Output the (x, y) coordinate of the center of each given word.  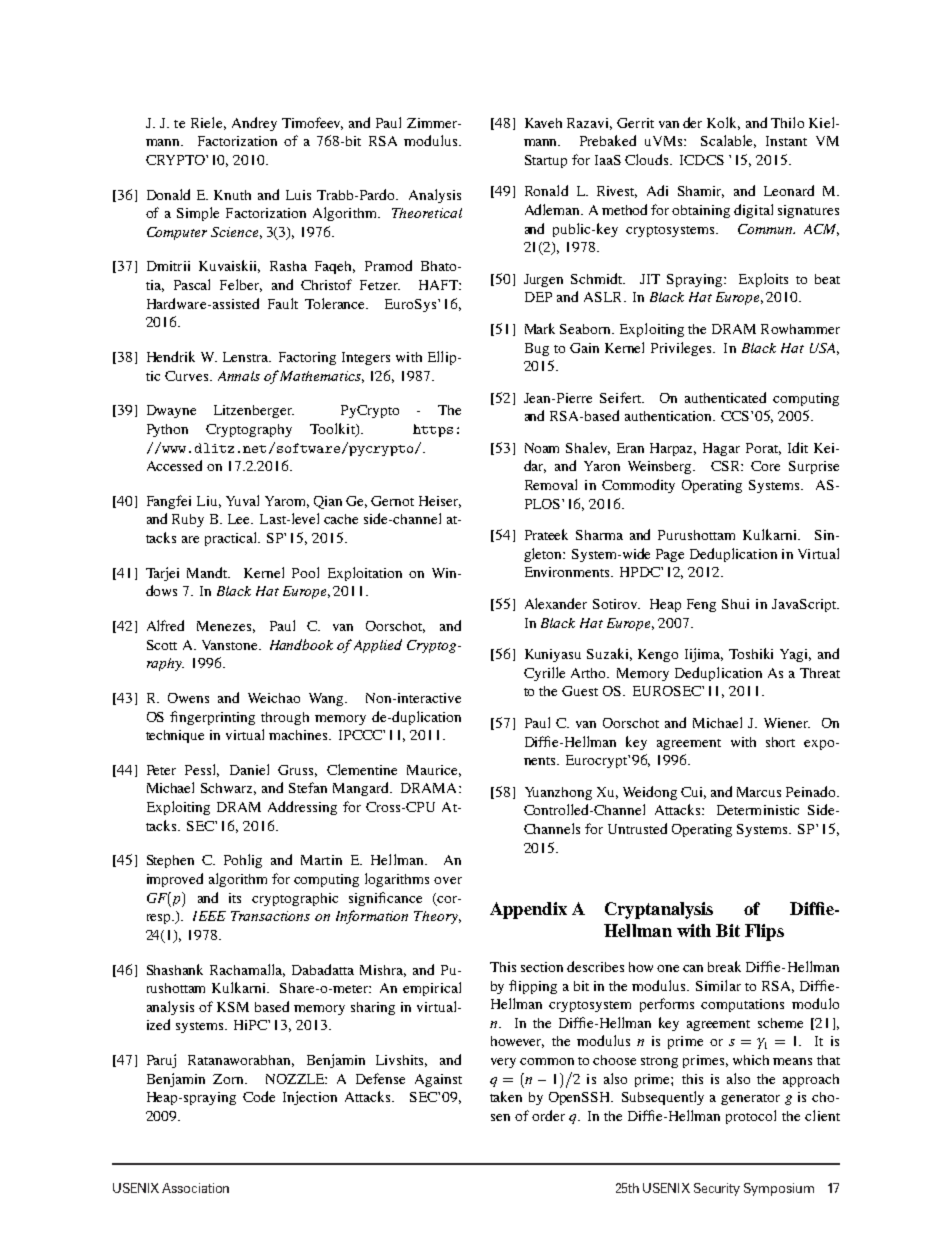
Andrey (254, 124)
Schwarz (228, 789)
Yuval (242, 500)
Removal (551, 484)
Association (195, 1188)
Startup (546, 161)
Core (765, 466)
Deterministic (758, 810)
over (448, 880)
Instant (786, 141)
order (548, 1115)
